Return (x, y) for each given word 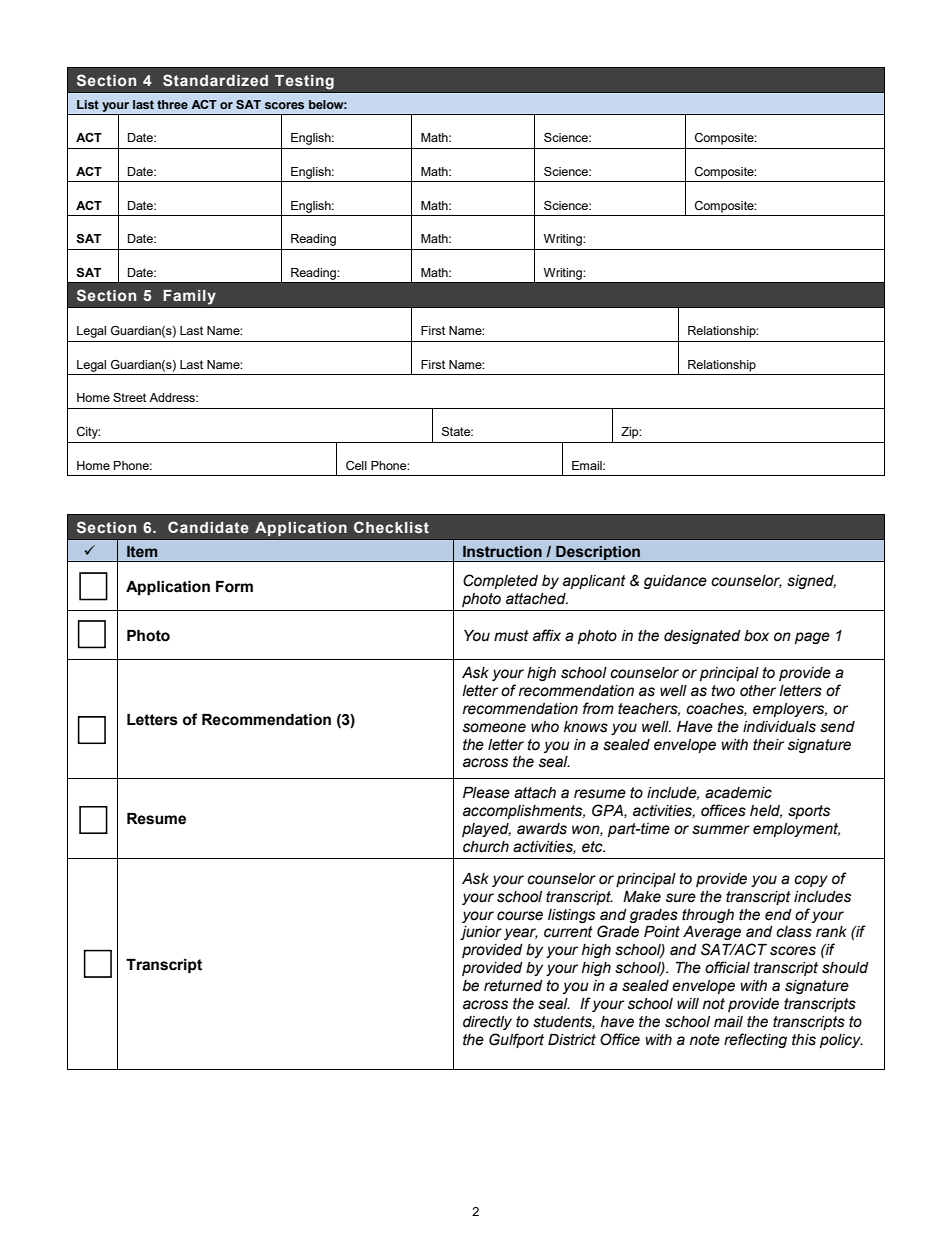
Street (129, 397)
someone (494, 728)
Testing (304, 82)
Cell (356, 466)
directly (487, 1023)
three (172, 104)
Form (234, 587)
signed (811, 582)
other (758, 691)
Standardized (215, 80)
